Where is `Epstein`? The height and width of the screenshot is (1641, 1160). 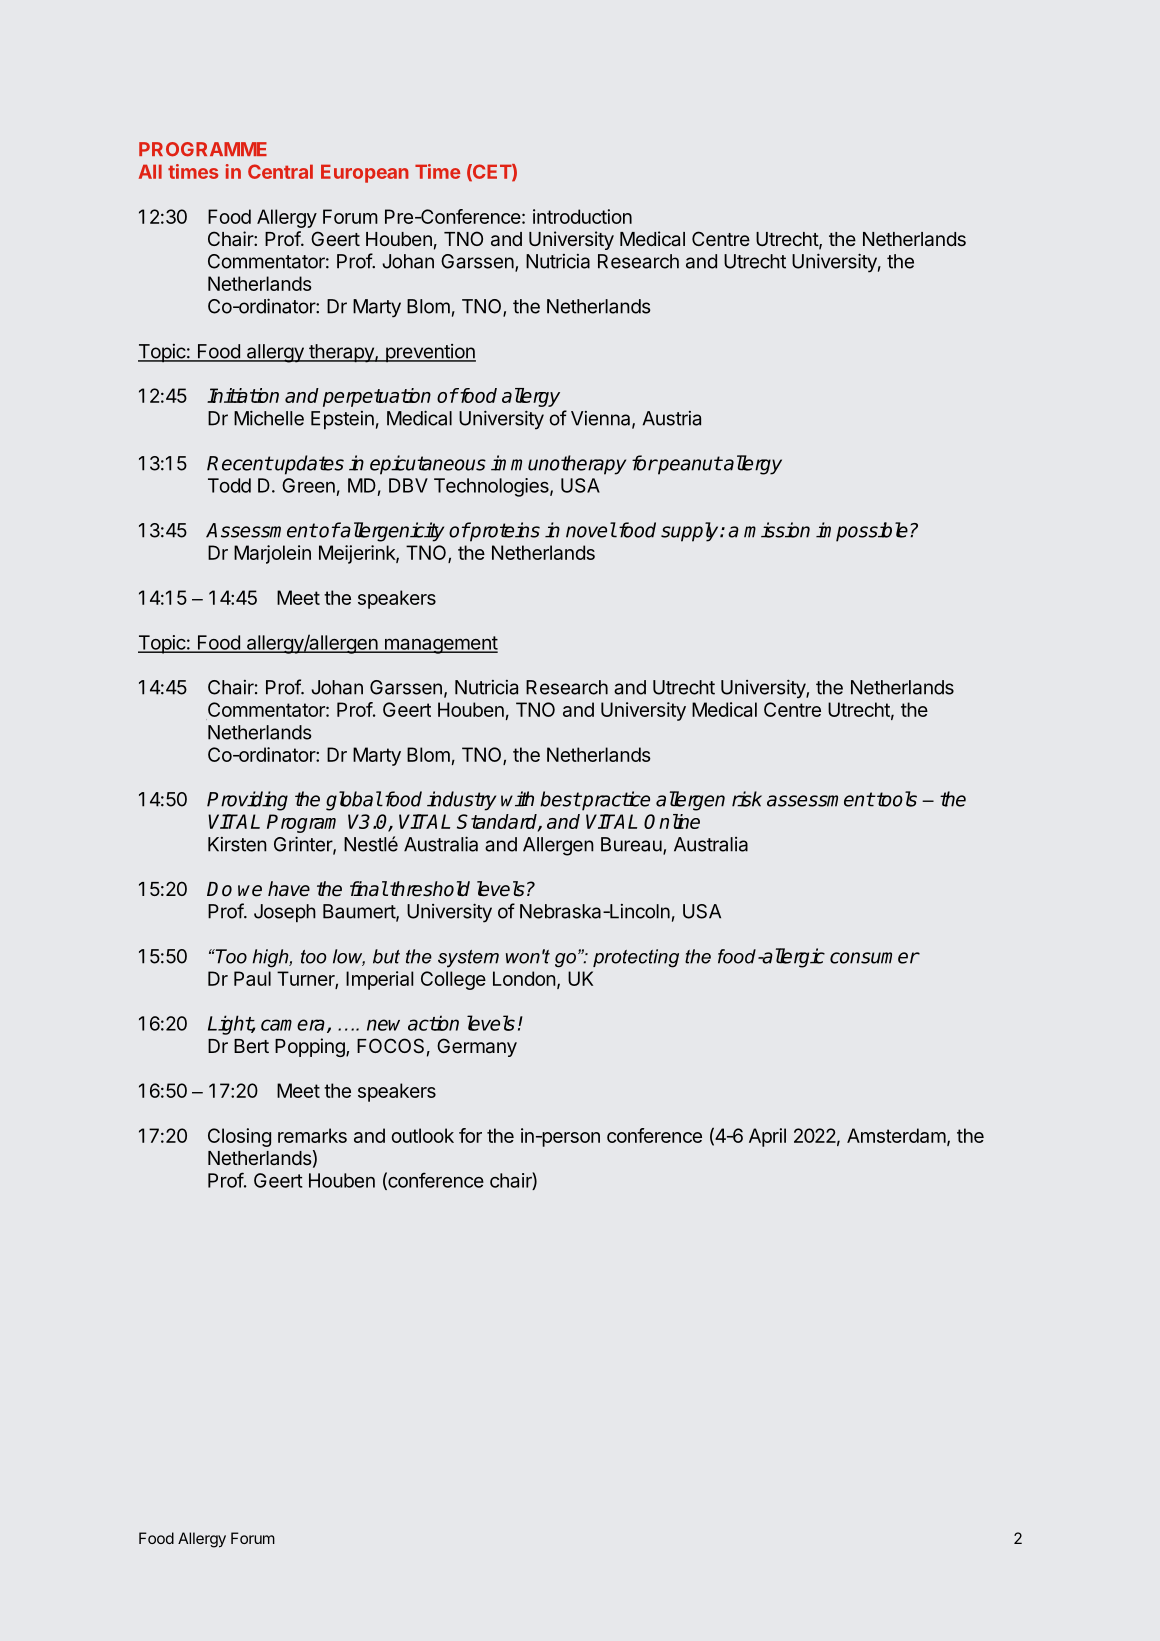
Epstein is located at coordinates (342, 420).
